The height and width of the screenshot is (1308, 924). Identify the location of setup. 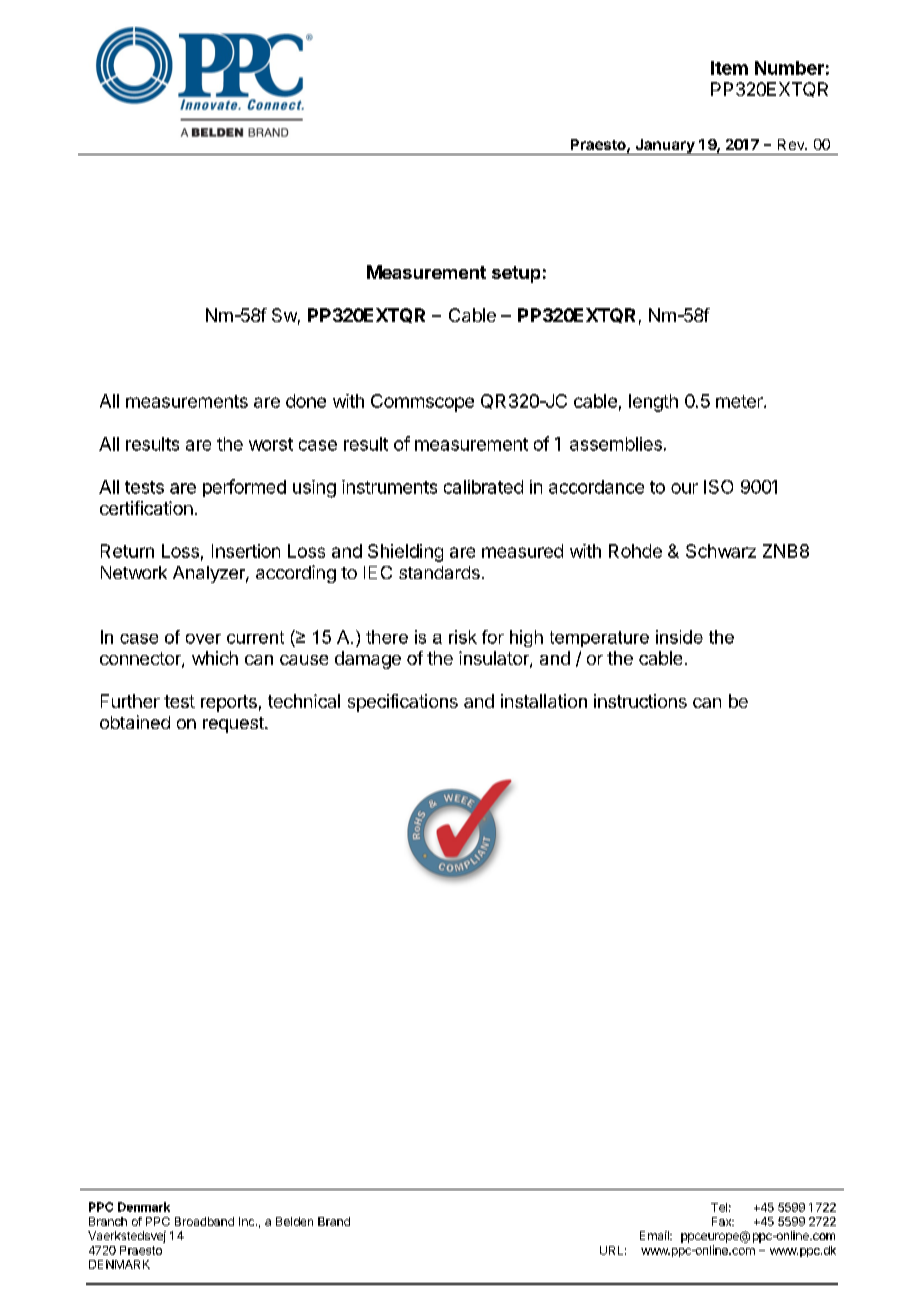
(516, 274).
